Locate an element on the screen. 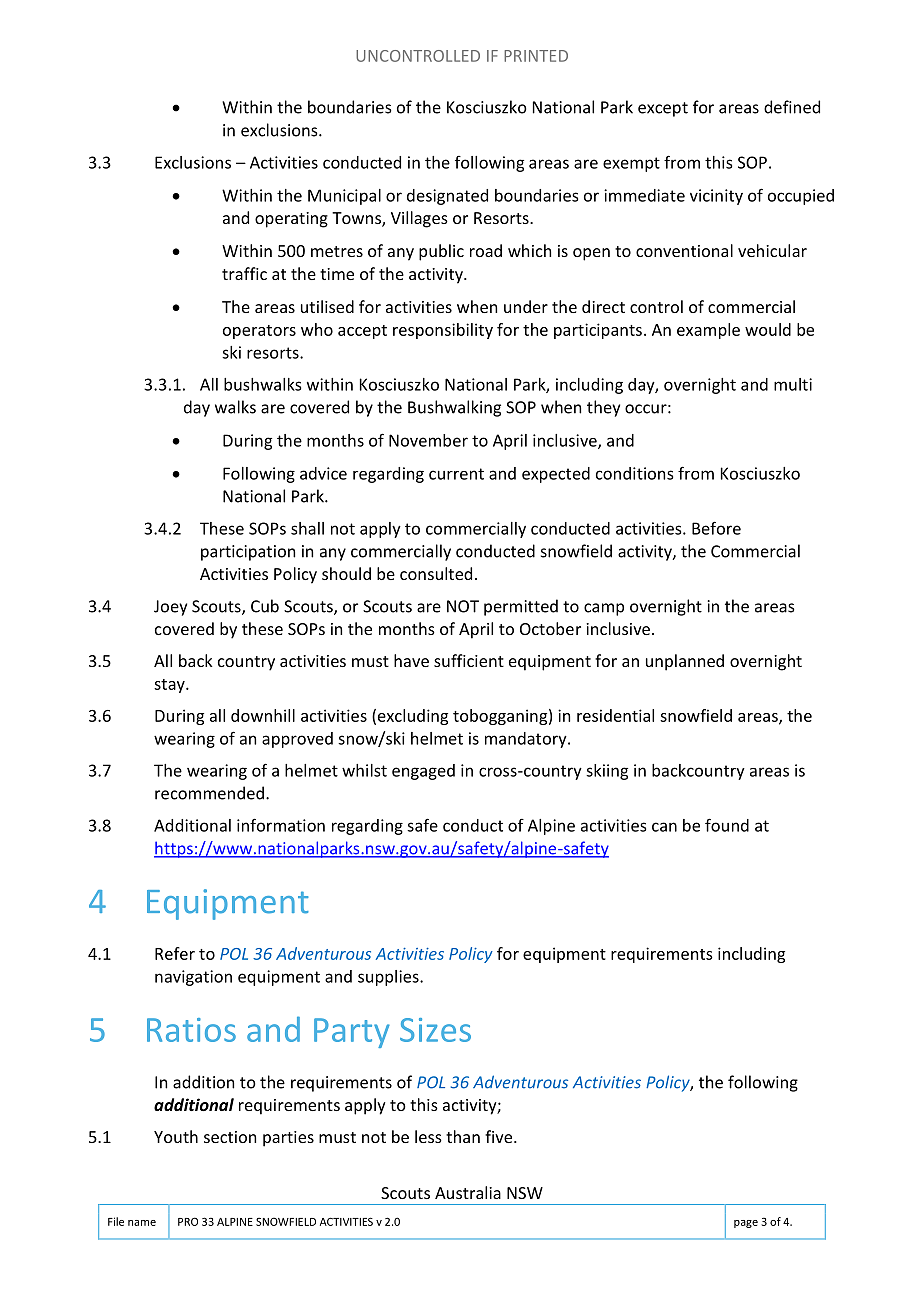 Image resolution: width=924 pixels, height=1308 pixels. engaged is located at coordinates (423, 772).
